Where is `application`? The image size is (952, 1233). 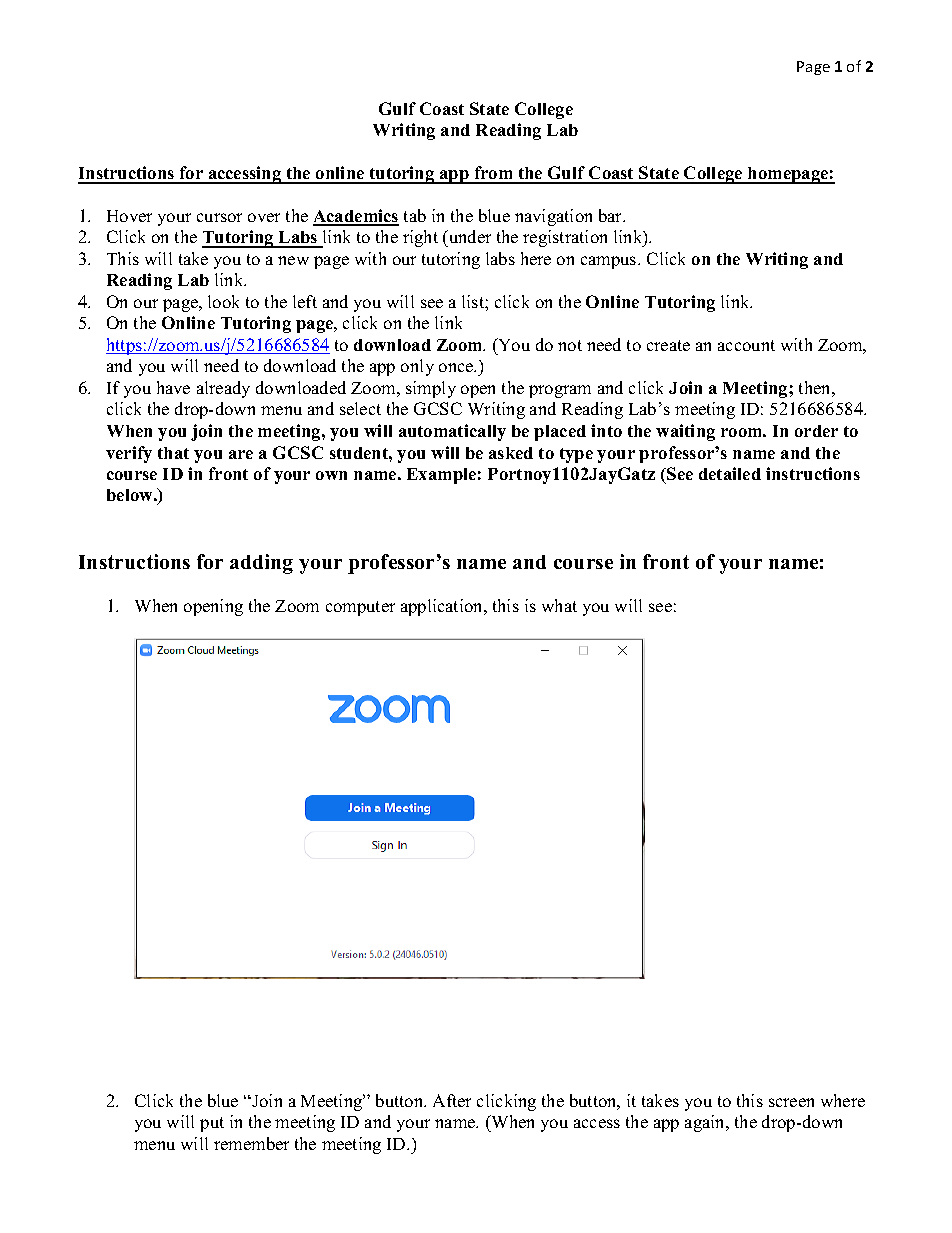
application is located at coordinates (443, 607).
